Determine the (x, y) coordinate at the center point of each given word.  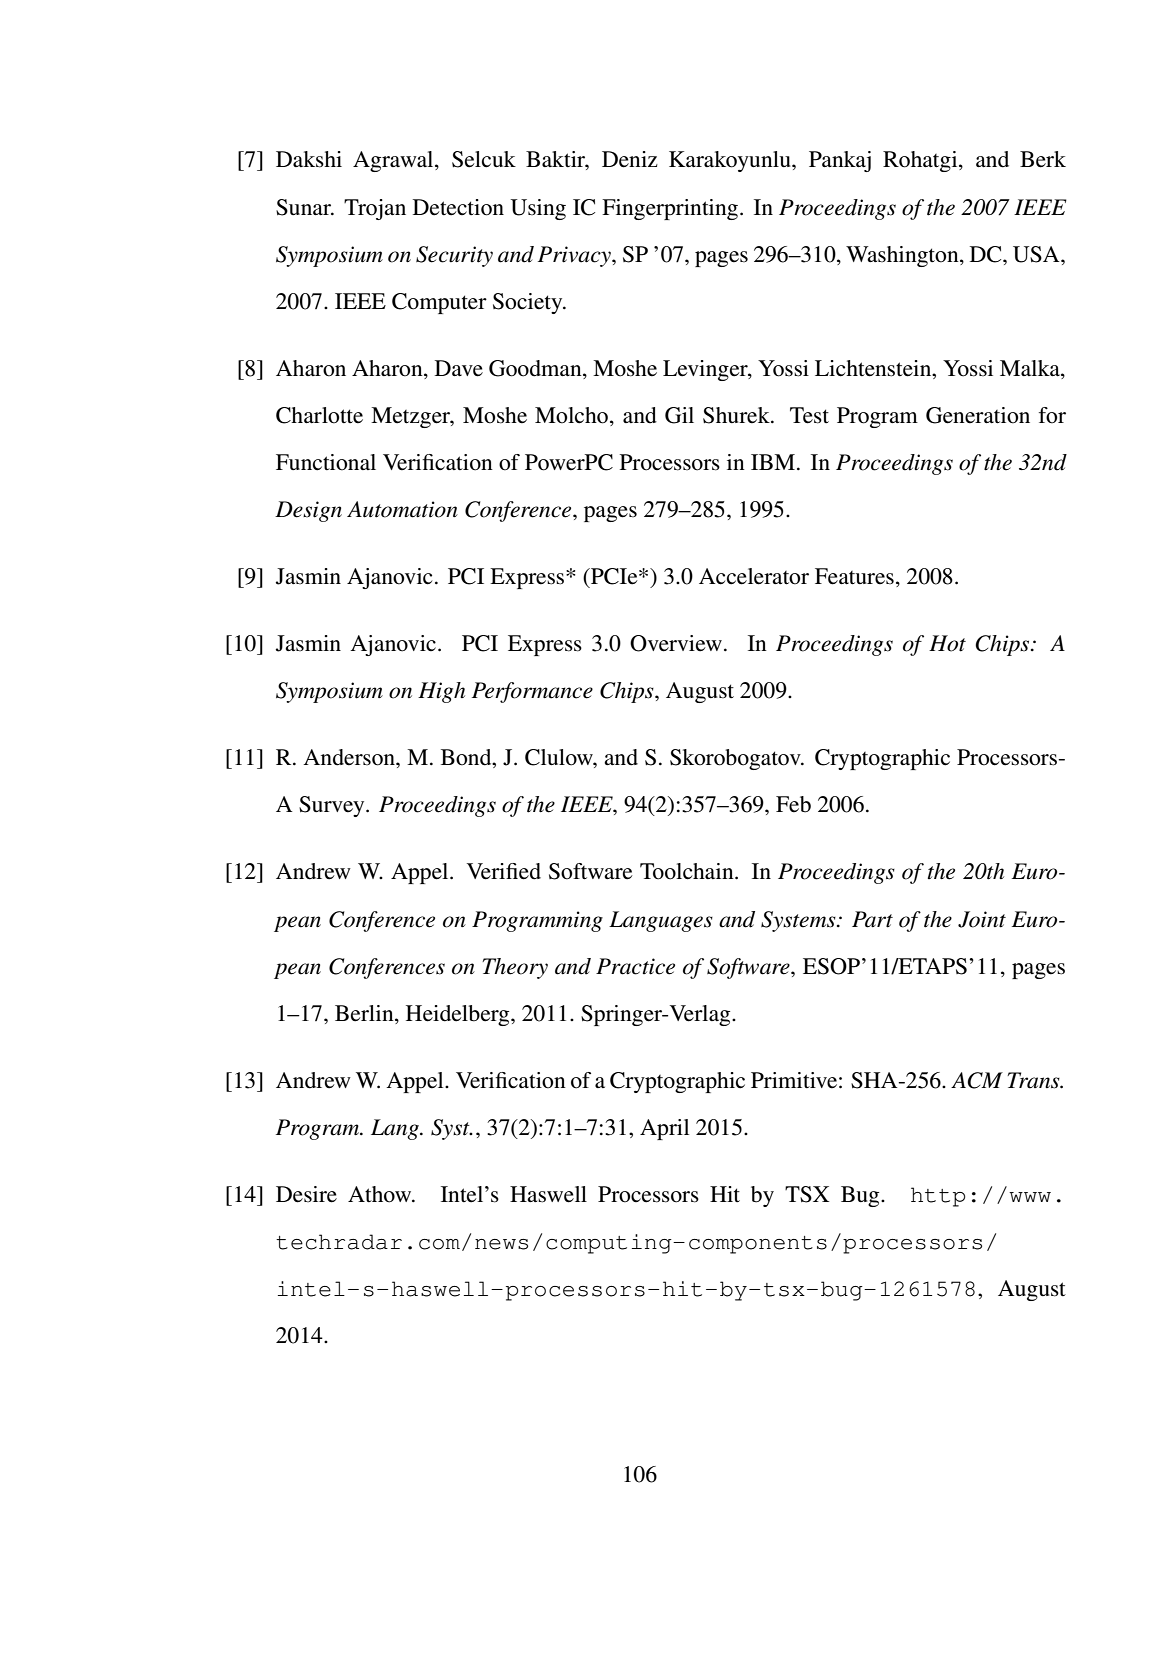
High (441, 692)
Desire (306, 1194)
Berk (1043, 159)
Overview (676, 643)
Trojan (375, 209)
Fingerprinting (671, 209)
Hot (947, 643)
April (664, 1129)
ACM (977, 1080)
